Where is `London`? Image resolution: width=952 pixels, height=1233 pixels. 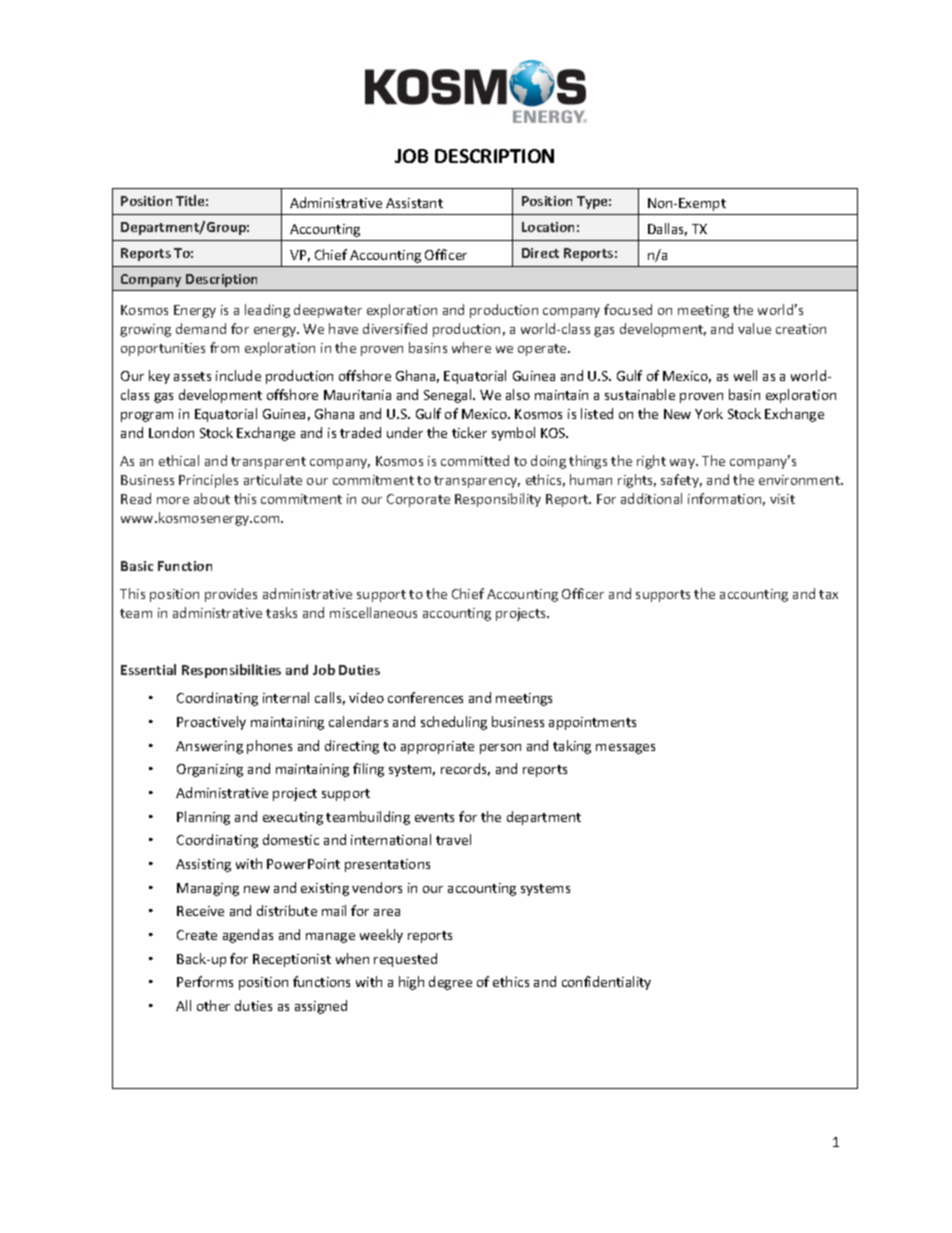
London is located at coordinates (171, 432).
